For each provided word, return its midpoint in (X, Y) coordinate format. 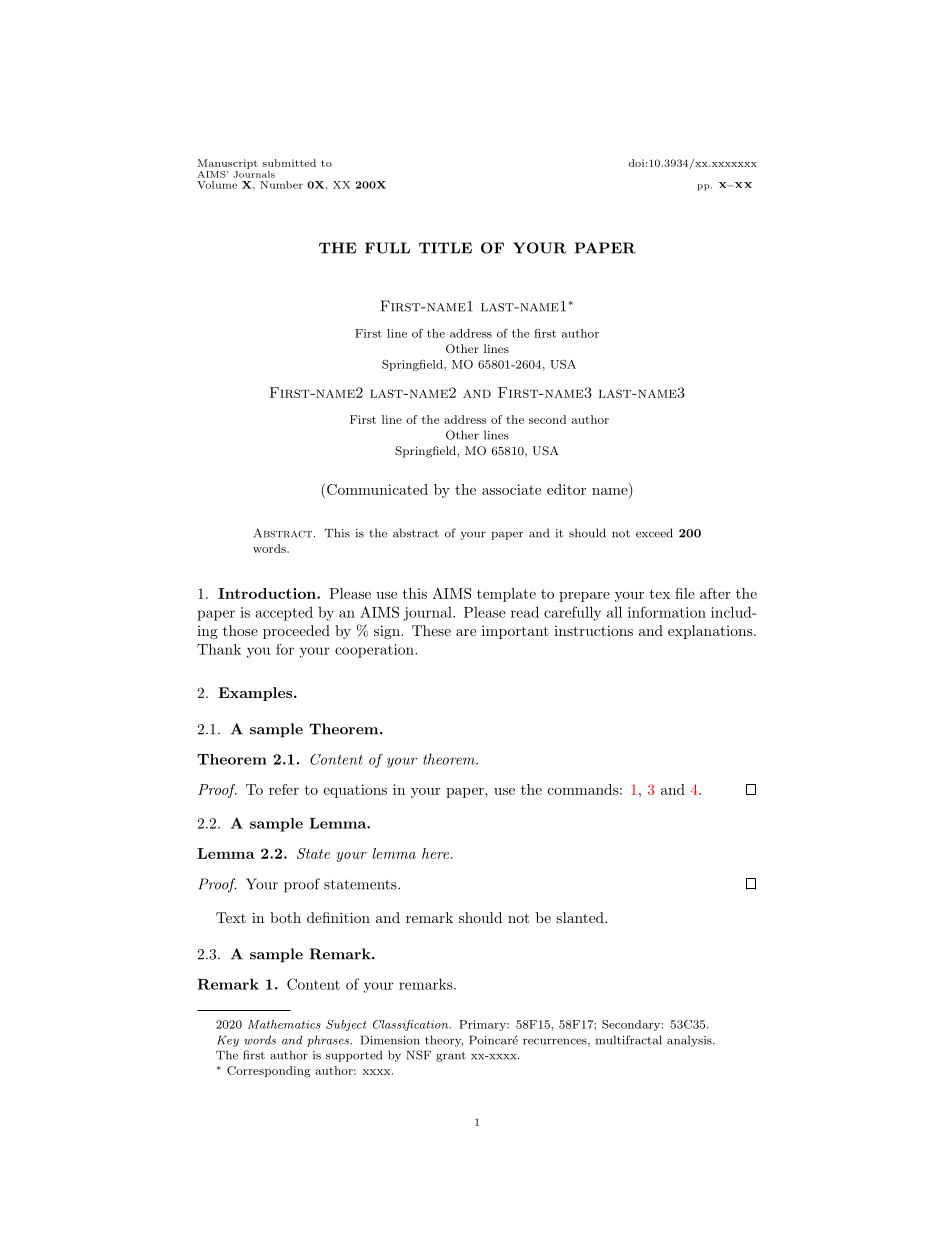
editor (566, 489)
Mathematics (284, 1024)
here (435, 853)
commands (583, 789)
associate (511, 489)
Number (281, 185)
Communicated (377, 489)
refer (284, 789)
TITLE (445, 248)
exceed (654, 533)
